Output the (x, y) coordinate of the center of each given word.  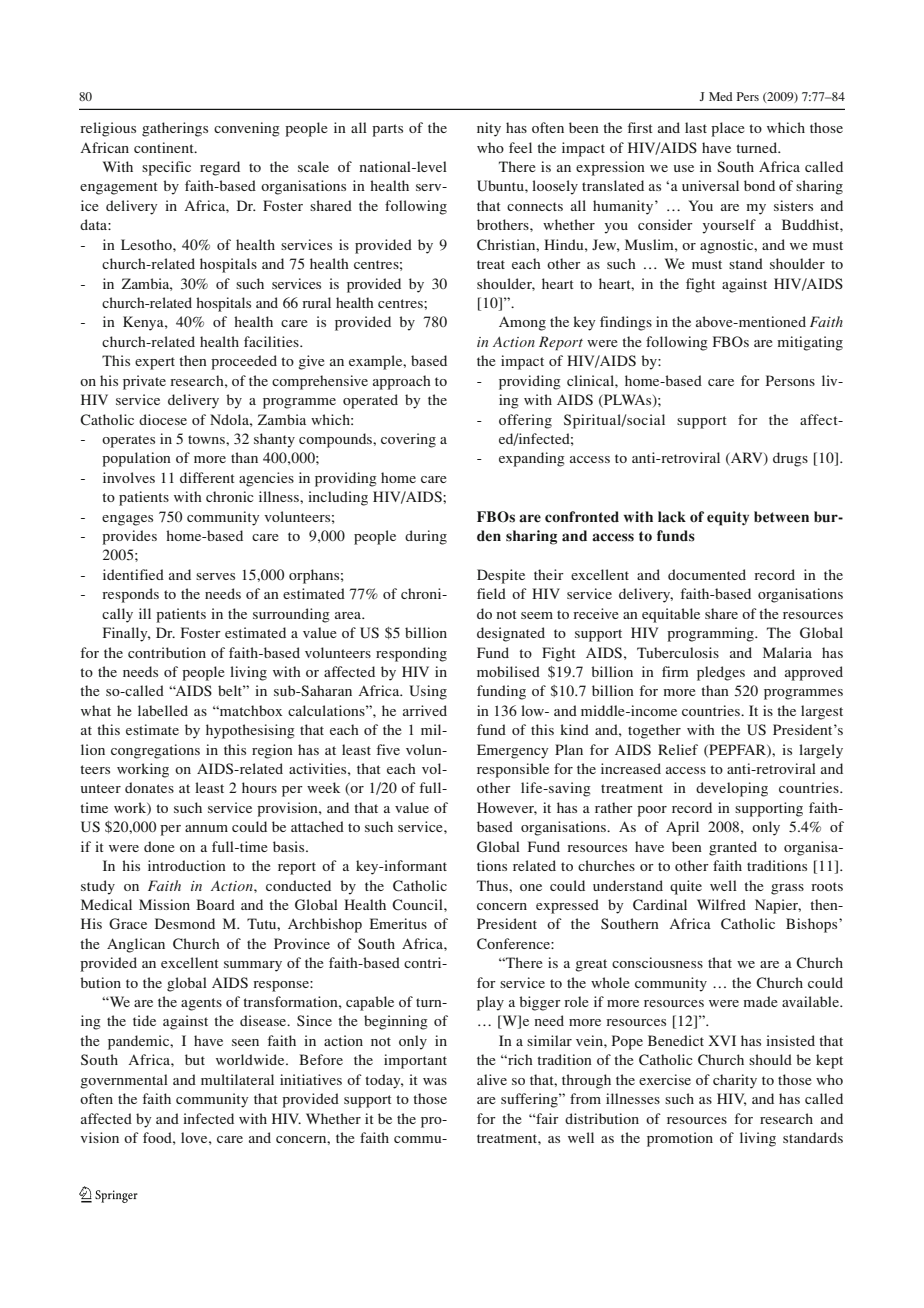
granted (733, 848)
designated (511, 634)
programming (711, 634)
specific (166, 168)
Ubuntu (501, 186)
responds (130, 595)
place (728, 129)
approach (402, 382)
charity (735, 1081)
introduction (187, 865)
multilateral (237, 1079)
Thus (493, 885)
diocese (163, 419)
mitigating (810, 343)
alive (492, 1079)
